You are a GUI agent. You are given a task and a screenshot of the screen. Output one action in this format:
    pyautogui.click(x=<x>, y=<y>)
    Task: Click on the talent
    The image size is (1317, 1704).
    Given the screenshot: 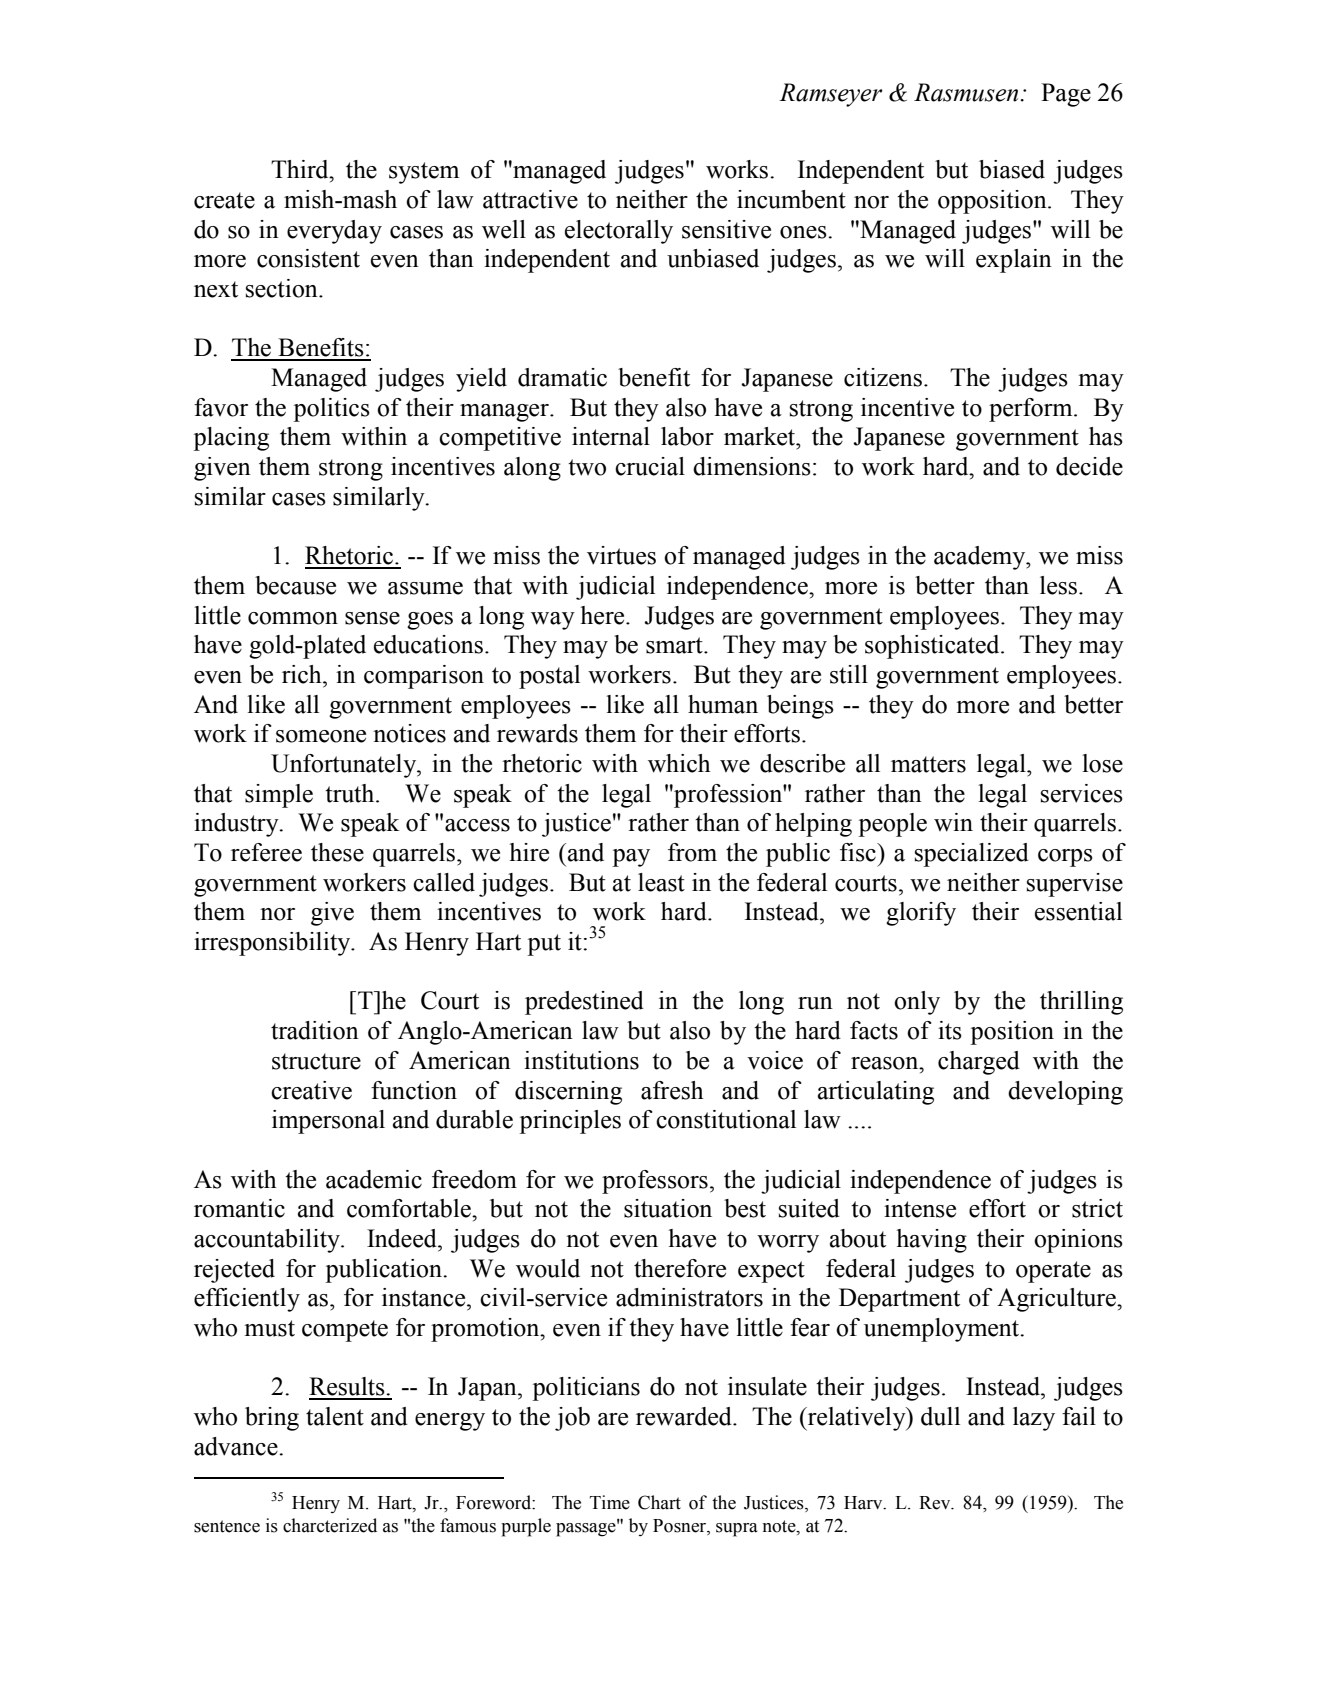 What is the action you would take?
    pyautogui.click(x=335, y=1416)
